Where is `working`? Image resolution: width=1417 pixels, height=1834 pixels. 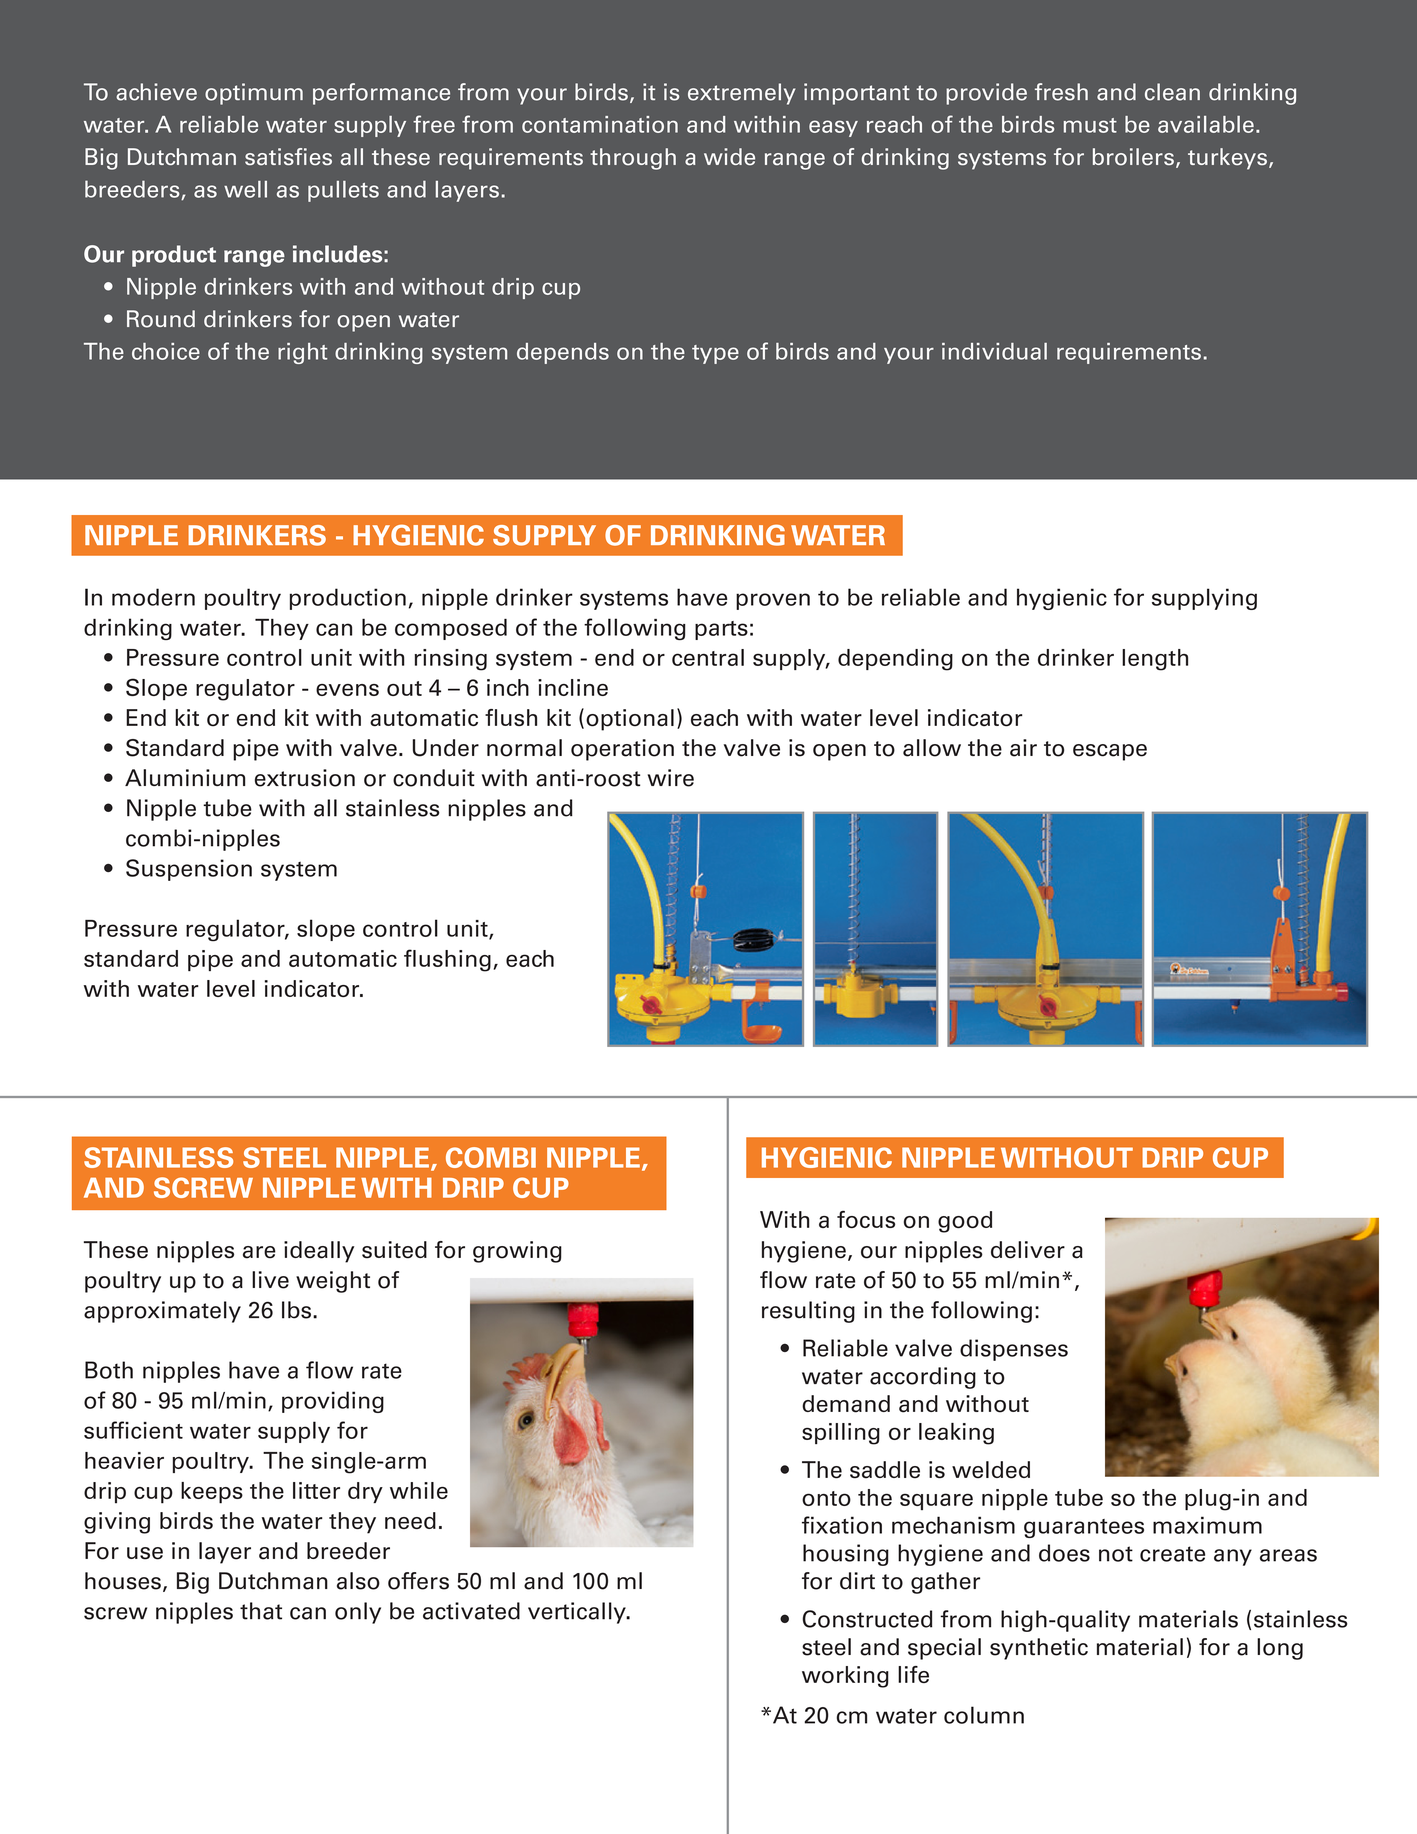
working is located at coordinates (845, 1677).
